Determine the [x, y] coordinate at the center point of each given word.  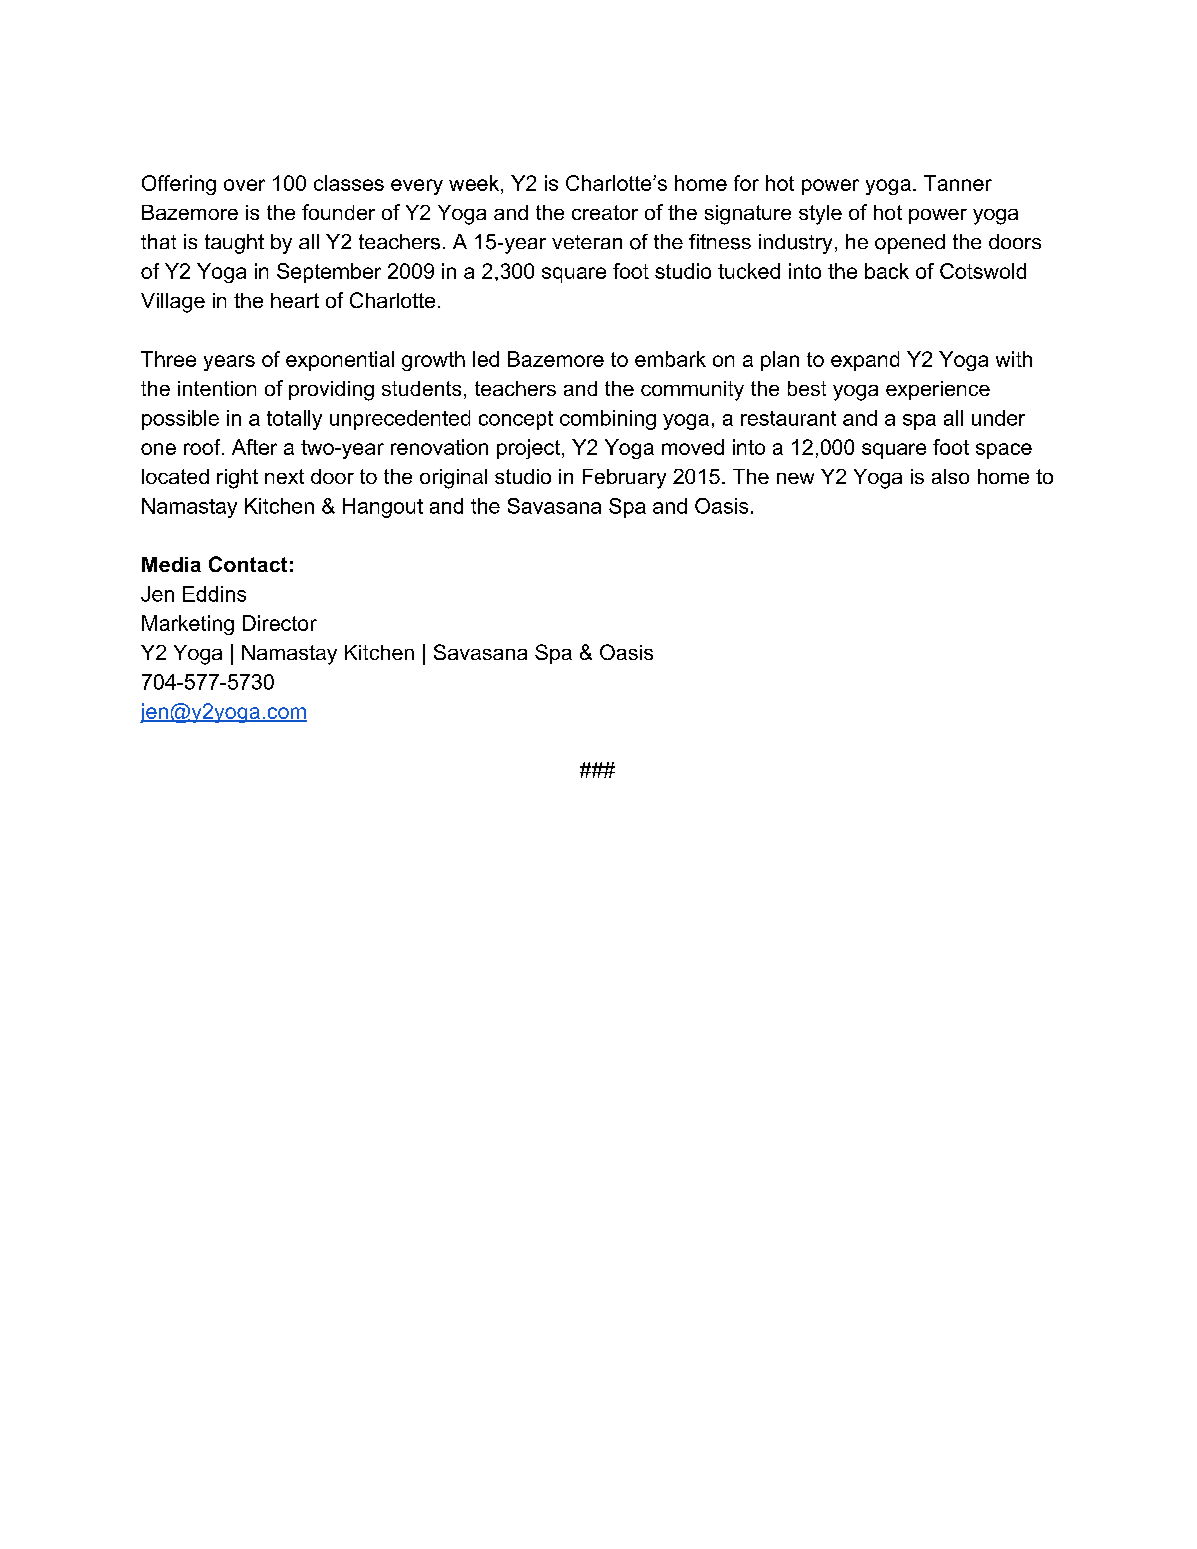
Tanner [958, 183]
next [284, 476]
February [624, 479]
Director [280, 623]
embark [670, 359]
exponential [340, 361]
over [244, 185]
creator [605, 212]
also [950, 476]
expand [865, 361]
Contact [248, 564]
